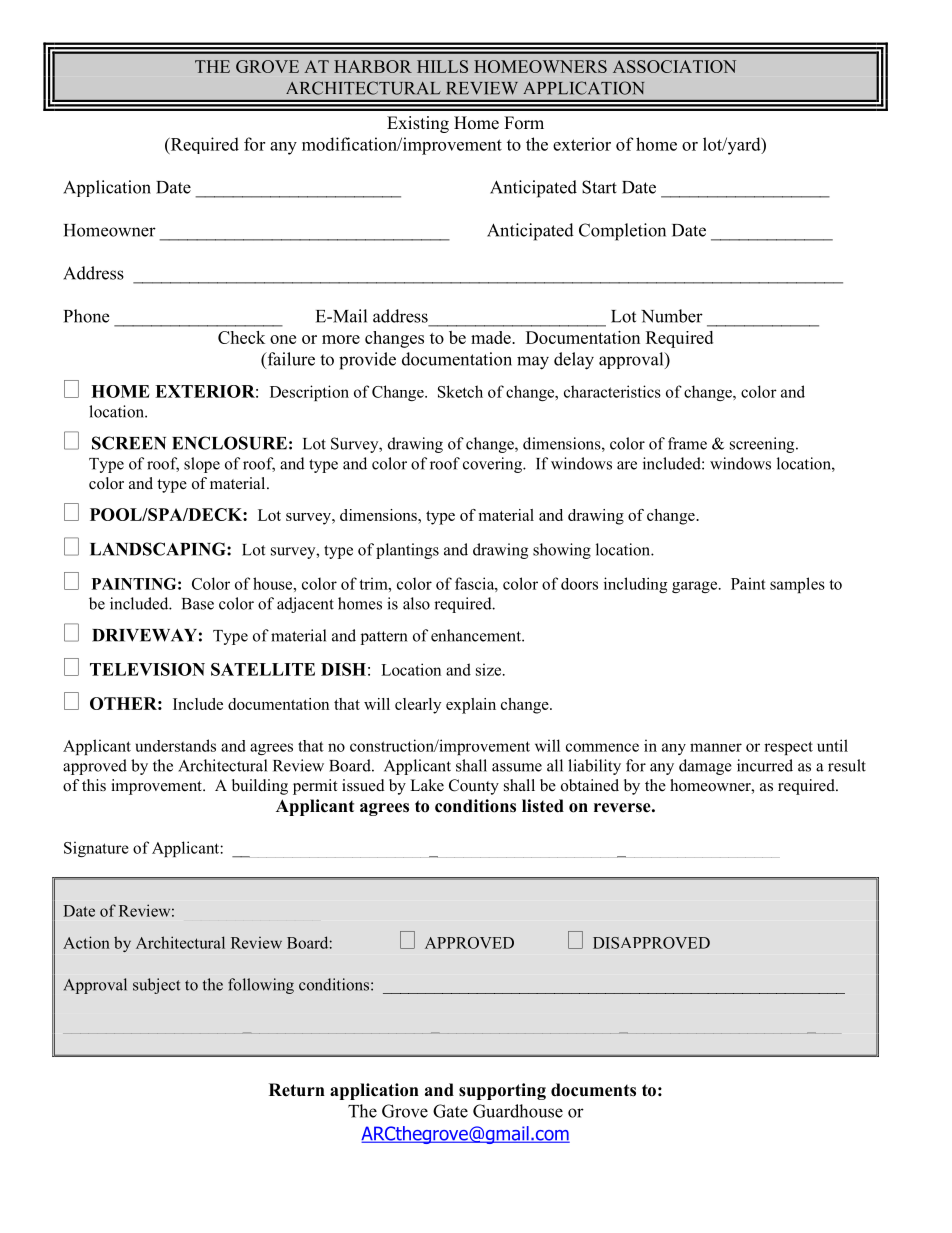 Image resolution: width=952 pixels, height=1233 pixels. I want to click on covering, so click(493, 465).
